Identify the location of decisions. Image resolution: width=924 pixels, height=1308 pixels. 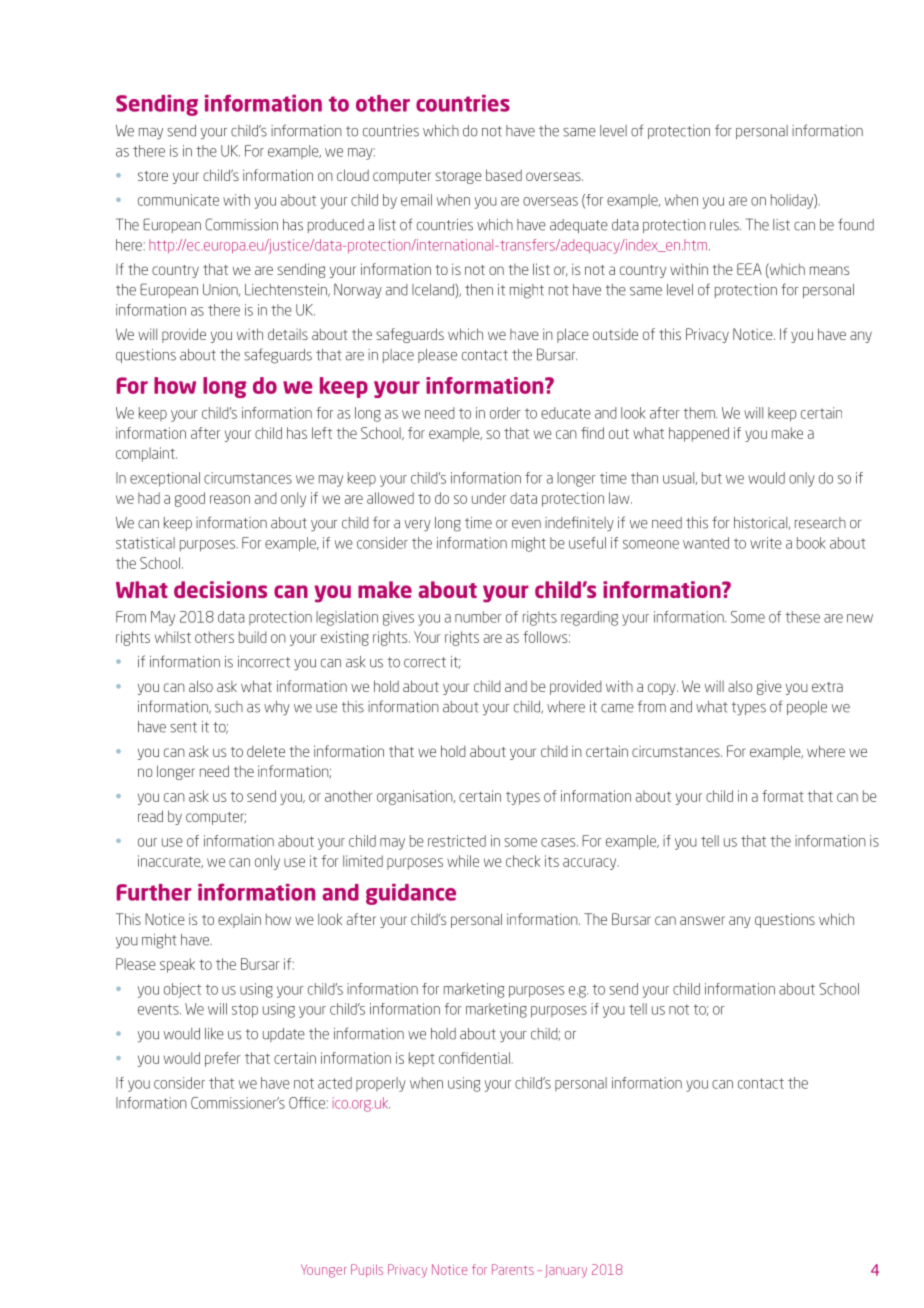
(220, 589).
